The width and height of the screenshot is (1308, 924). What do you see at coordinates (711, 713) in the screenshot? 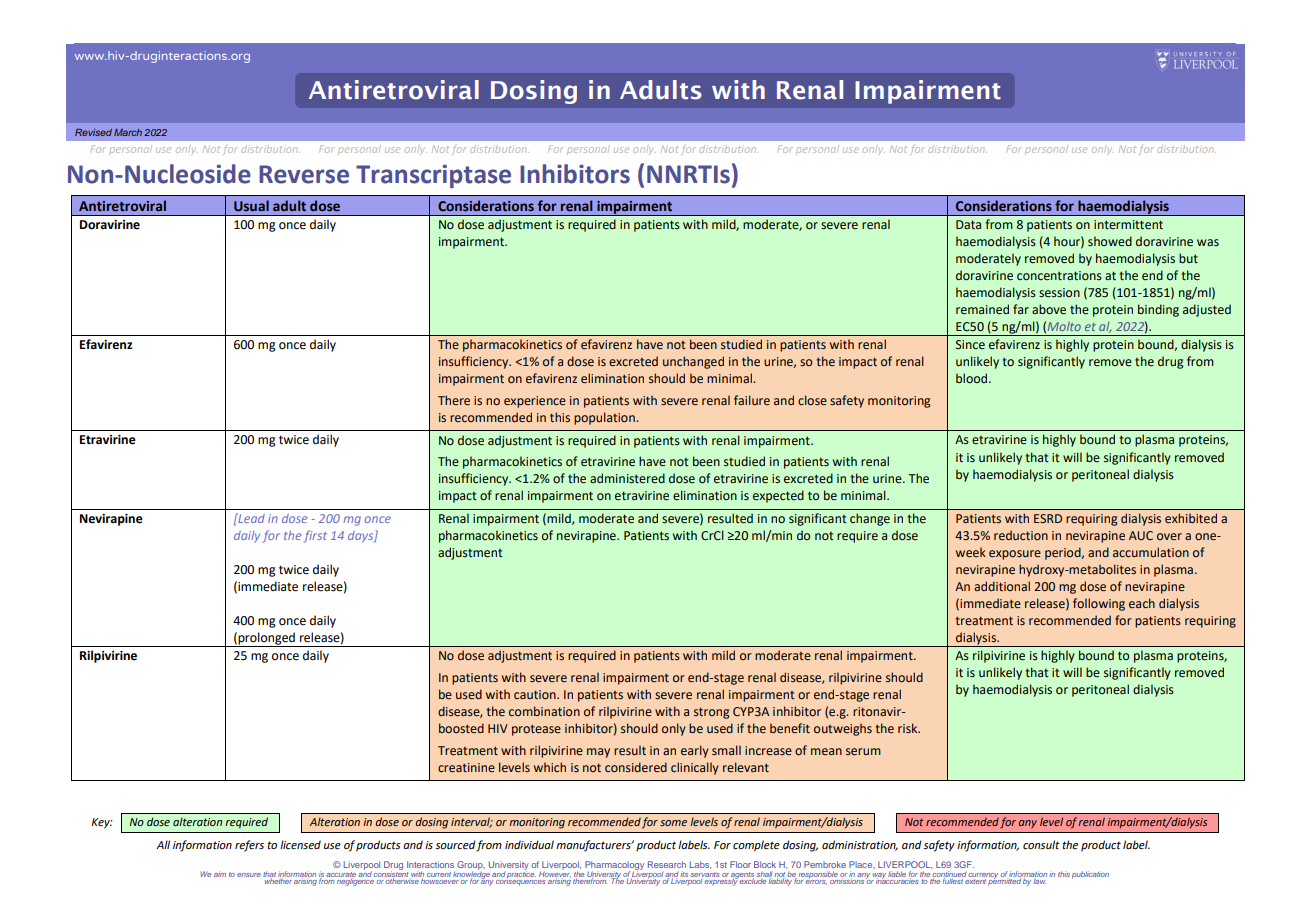
I see `strong` at bounding box center [711, 713].
